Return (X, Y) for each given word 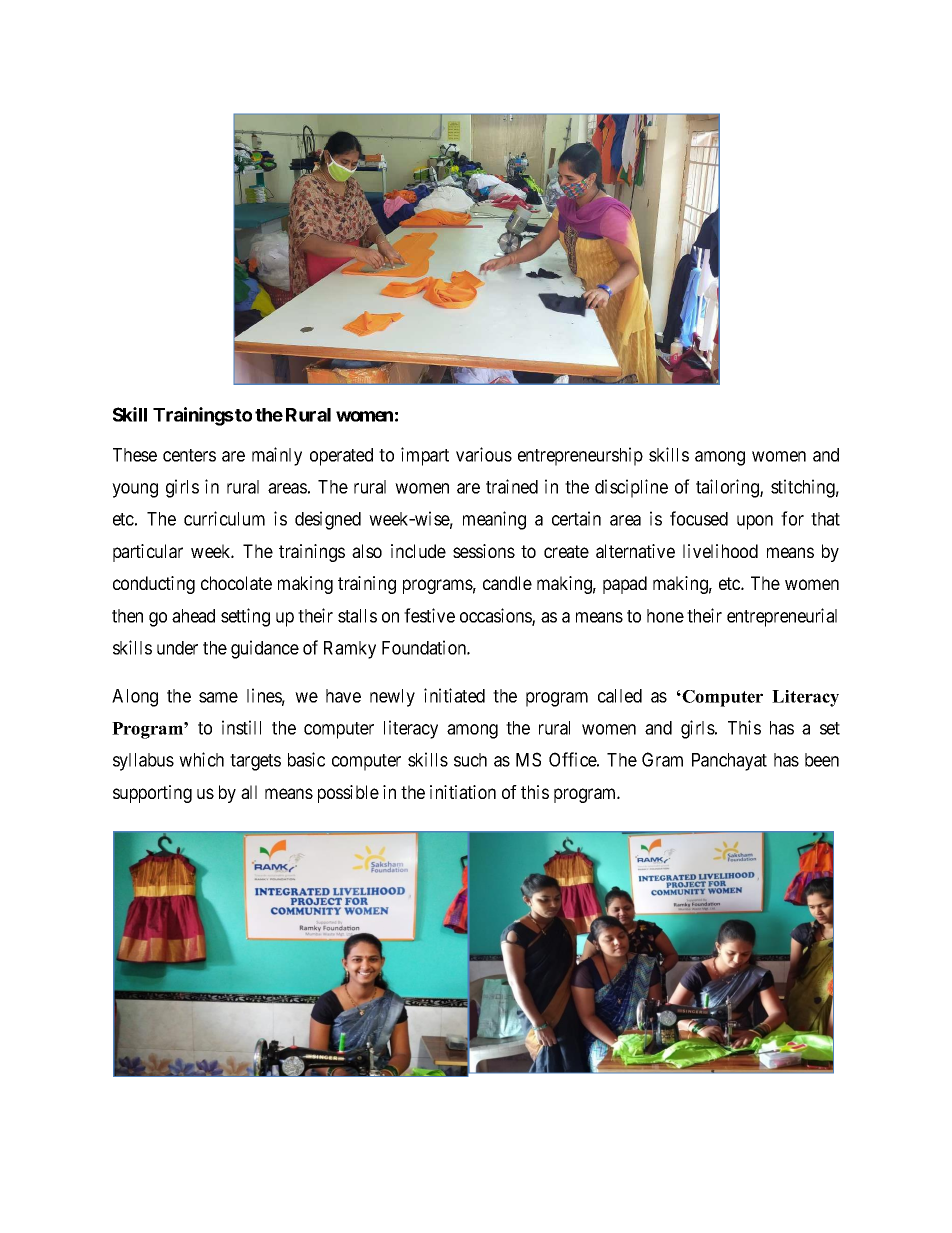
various (484, 454)
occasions (496, 616)
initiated (454, 695)
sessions (484, 551)
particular (148, 553)
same (218, 697)
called (620, 696)
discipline (631, 488)
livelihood (720, 551)
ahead (193, 616)
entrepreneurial (782, 617)
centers (189, 455)
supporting (152, 794)
